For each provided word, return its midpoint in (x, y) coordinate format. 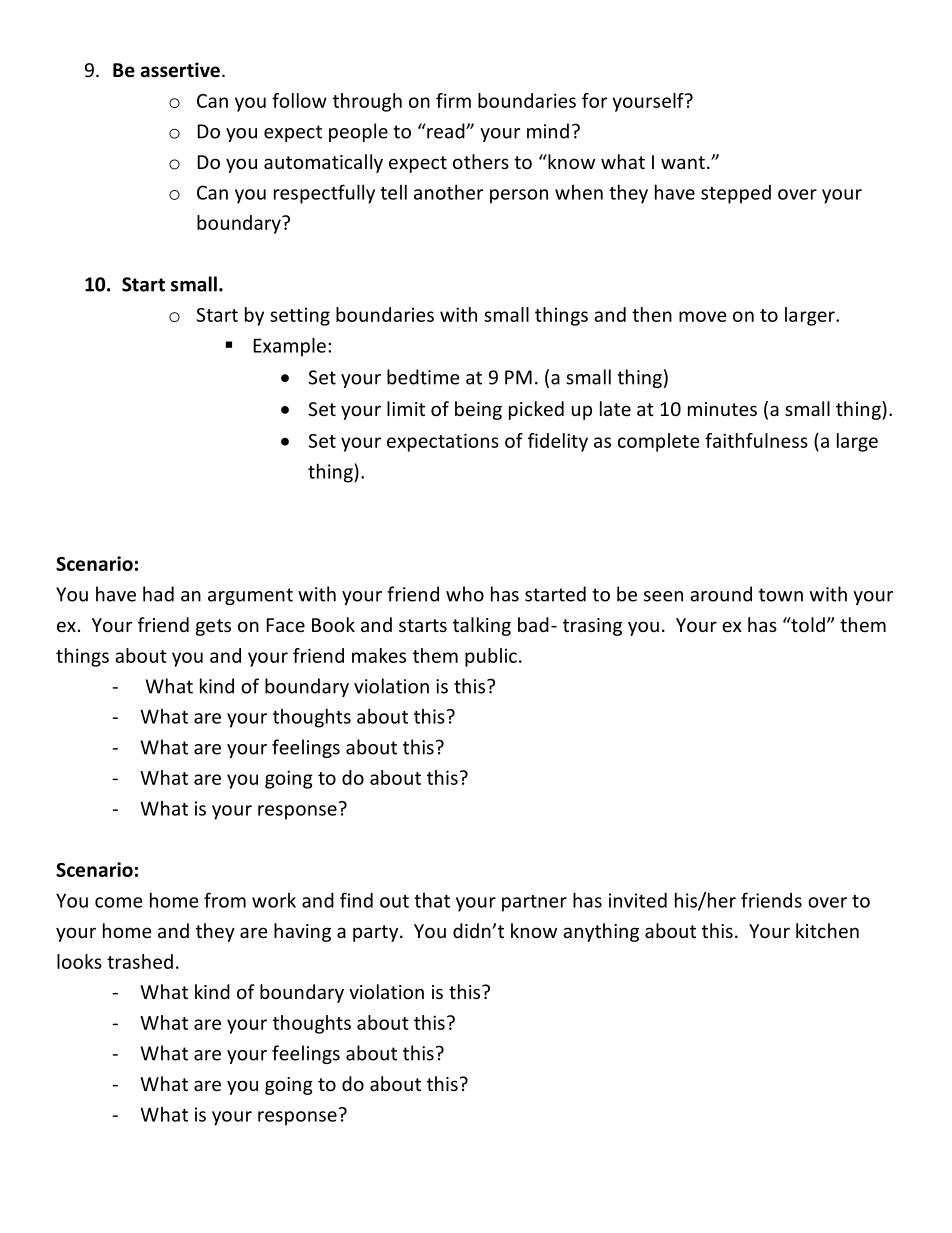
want (683, 162)
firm (453, 100)
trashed (140, 961)
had (158, 594)
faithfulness (756, 440)
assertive (180, 70)
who (465, 594)
